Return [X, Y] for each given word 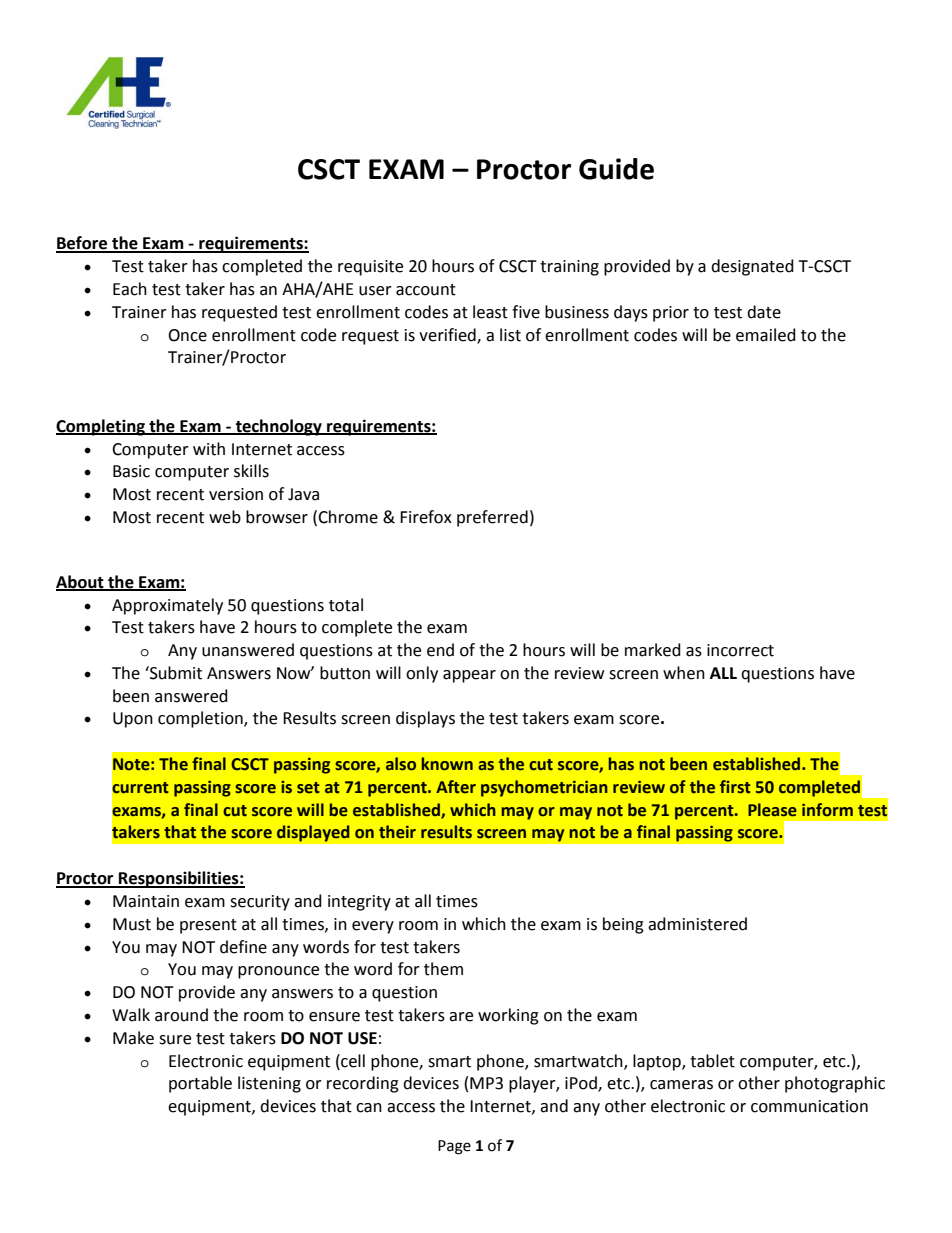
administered [697, 924]
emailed [766, 335]
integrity [359, 903]
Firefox [426, 517]
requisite [370, 268]
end [440, 650]
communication [809, 1106]
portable [200, 1084]
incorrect [740, 650]
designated [752, 267]
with [209, 449]
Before [83, 244]
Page [454, 1147]
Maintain [146, 901]
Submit [175, 673]
